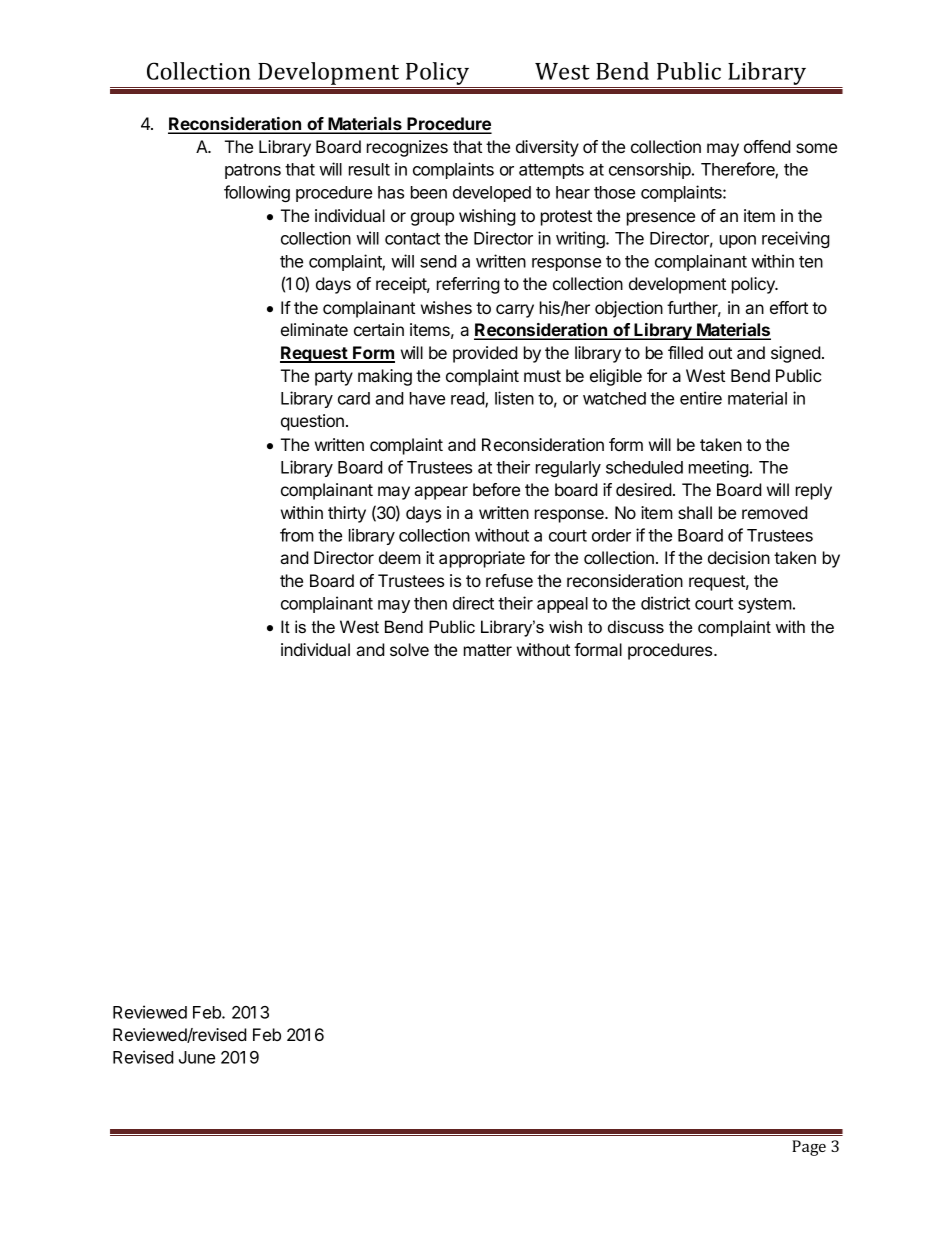  What do you see at coordinates (253, 171) in the screenshot?
I see `patrons` at bounding box center [253, 171].
